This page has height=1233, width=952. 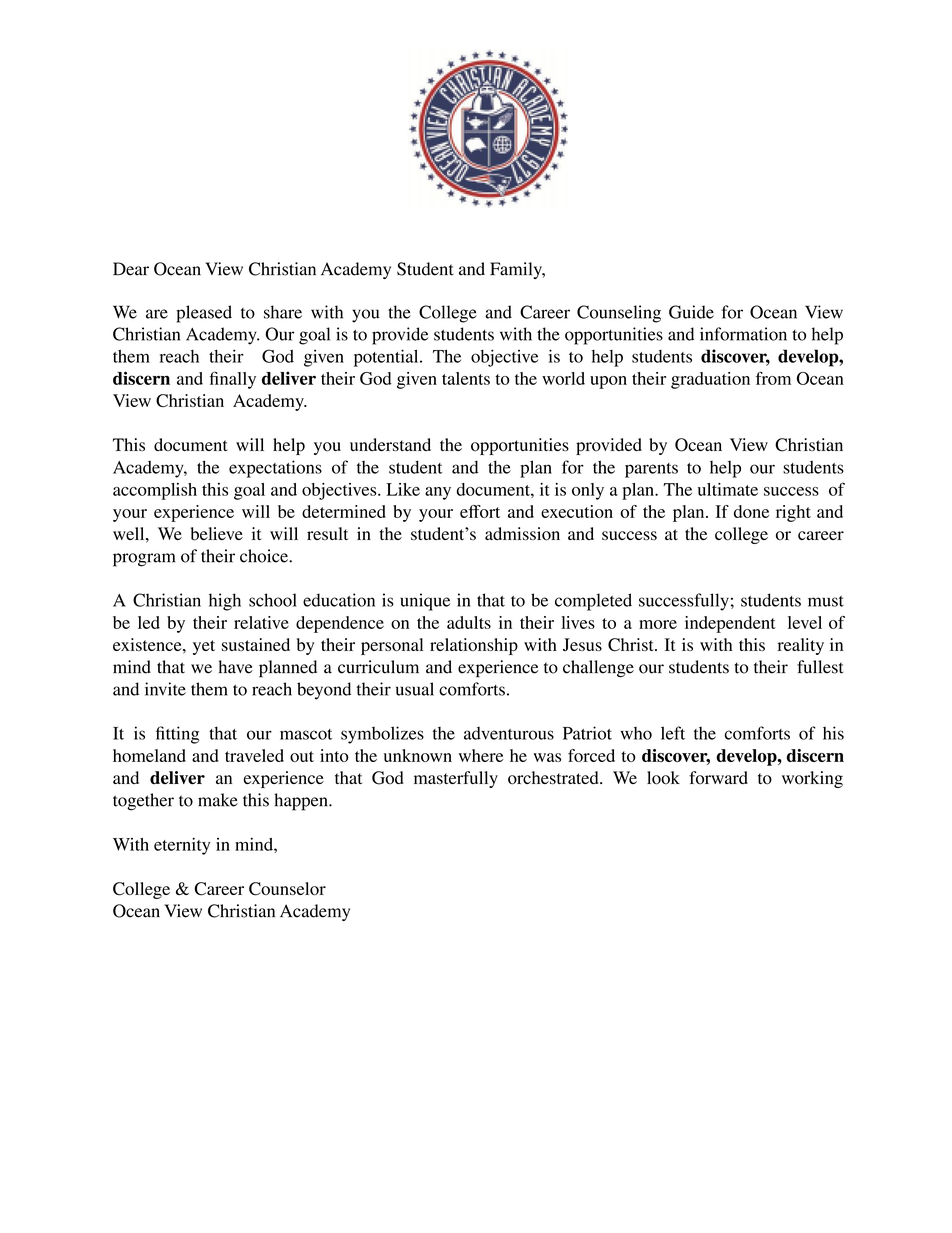 What do you see at coordinates (204, 314) in the page?
I see `pleased` at bounding box center [204, 314].
